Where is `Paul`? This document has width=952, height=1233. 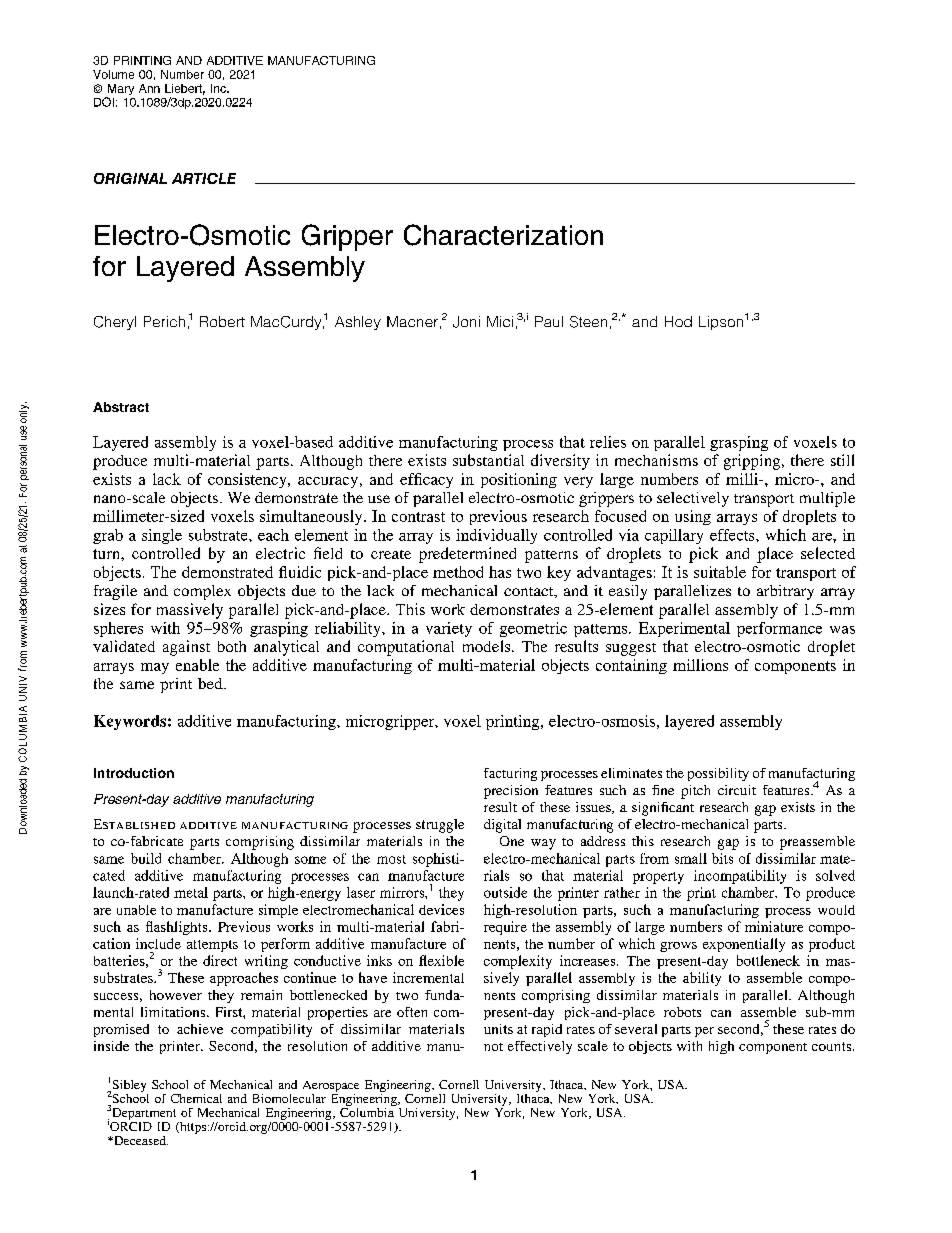
Paul is located at coordinates (549, 321).
